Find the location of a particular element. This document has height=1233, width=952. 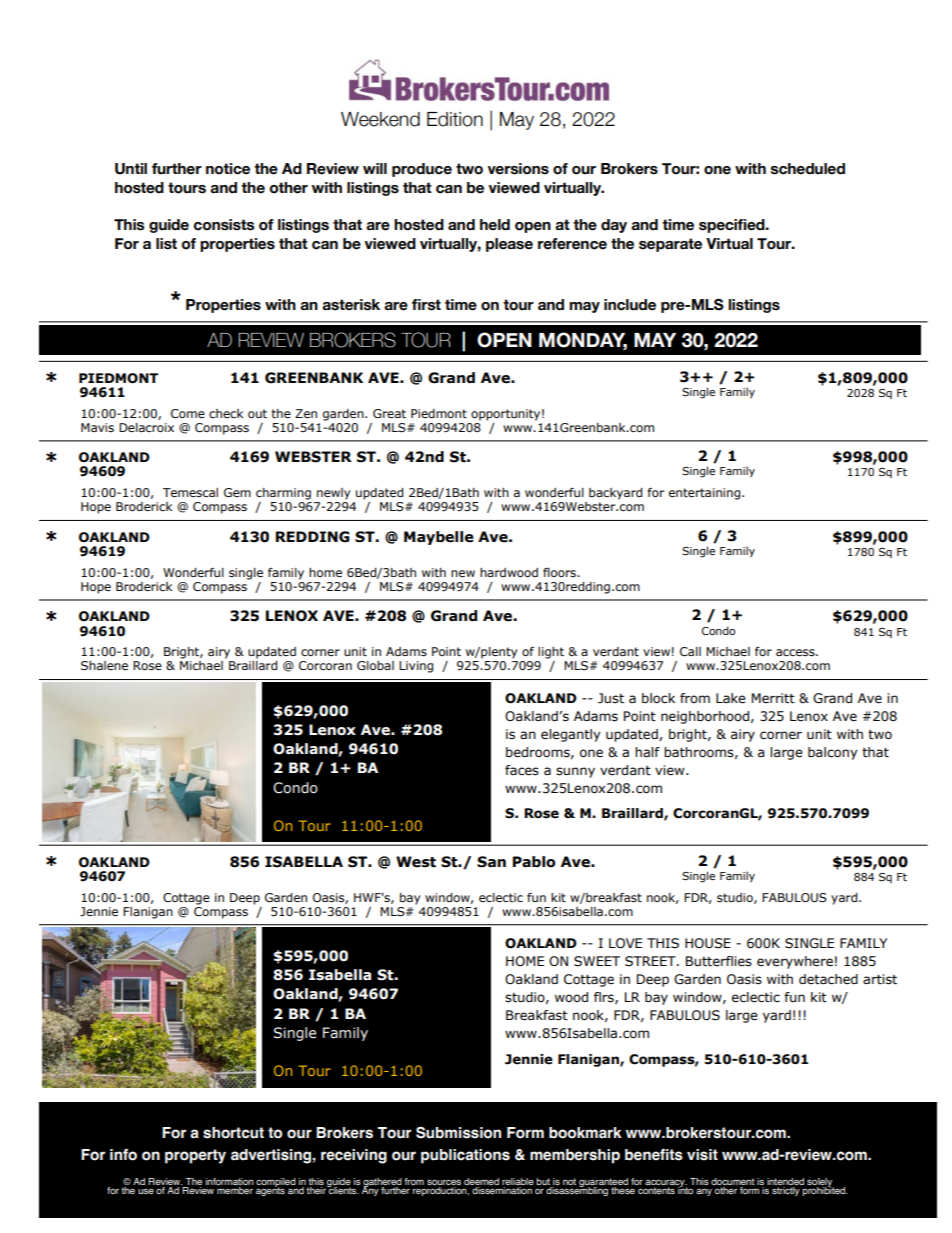

notice is located at coordinates (228, 169).
